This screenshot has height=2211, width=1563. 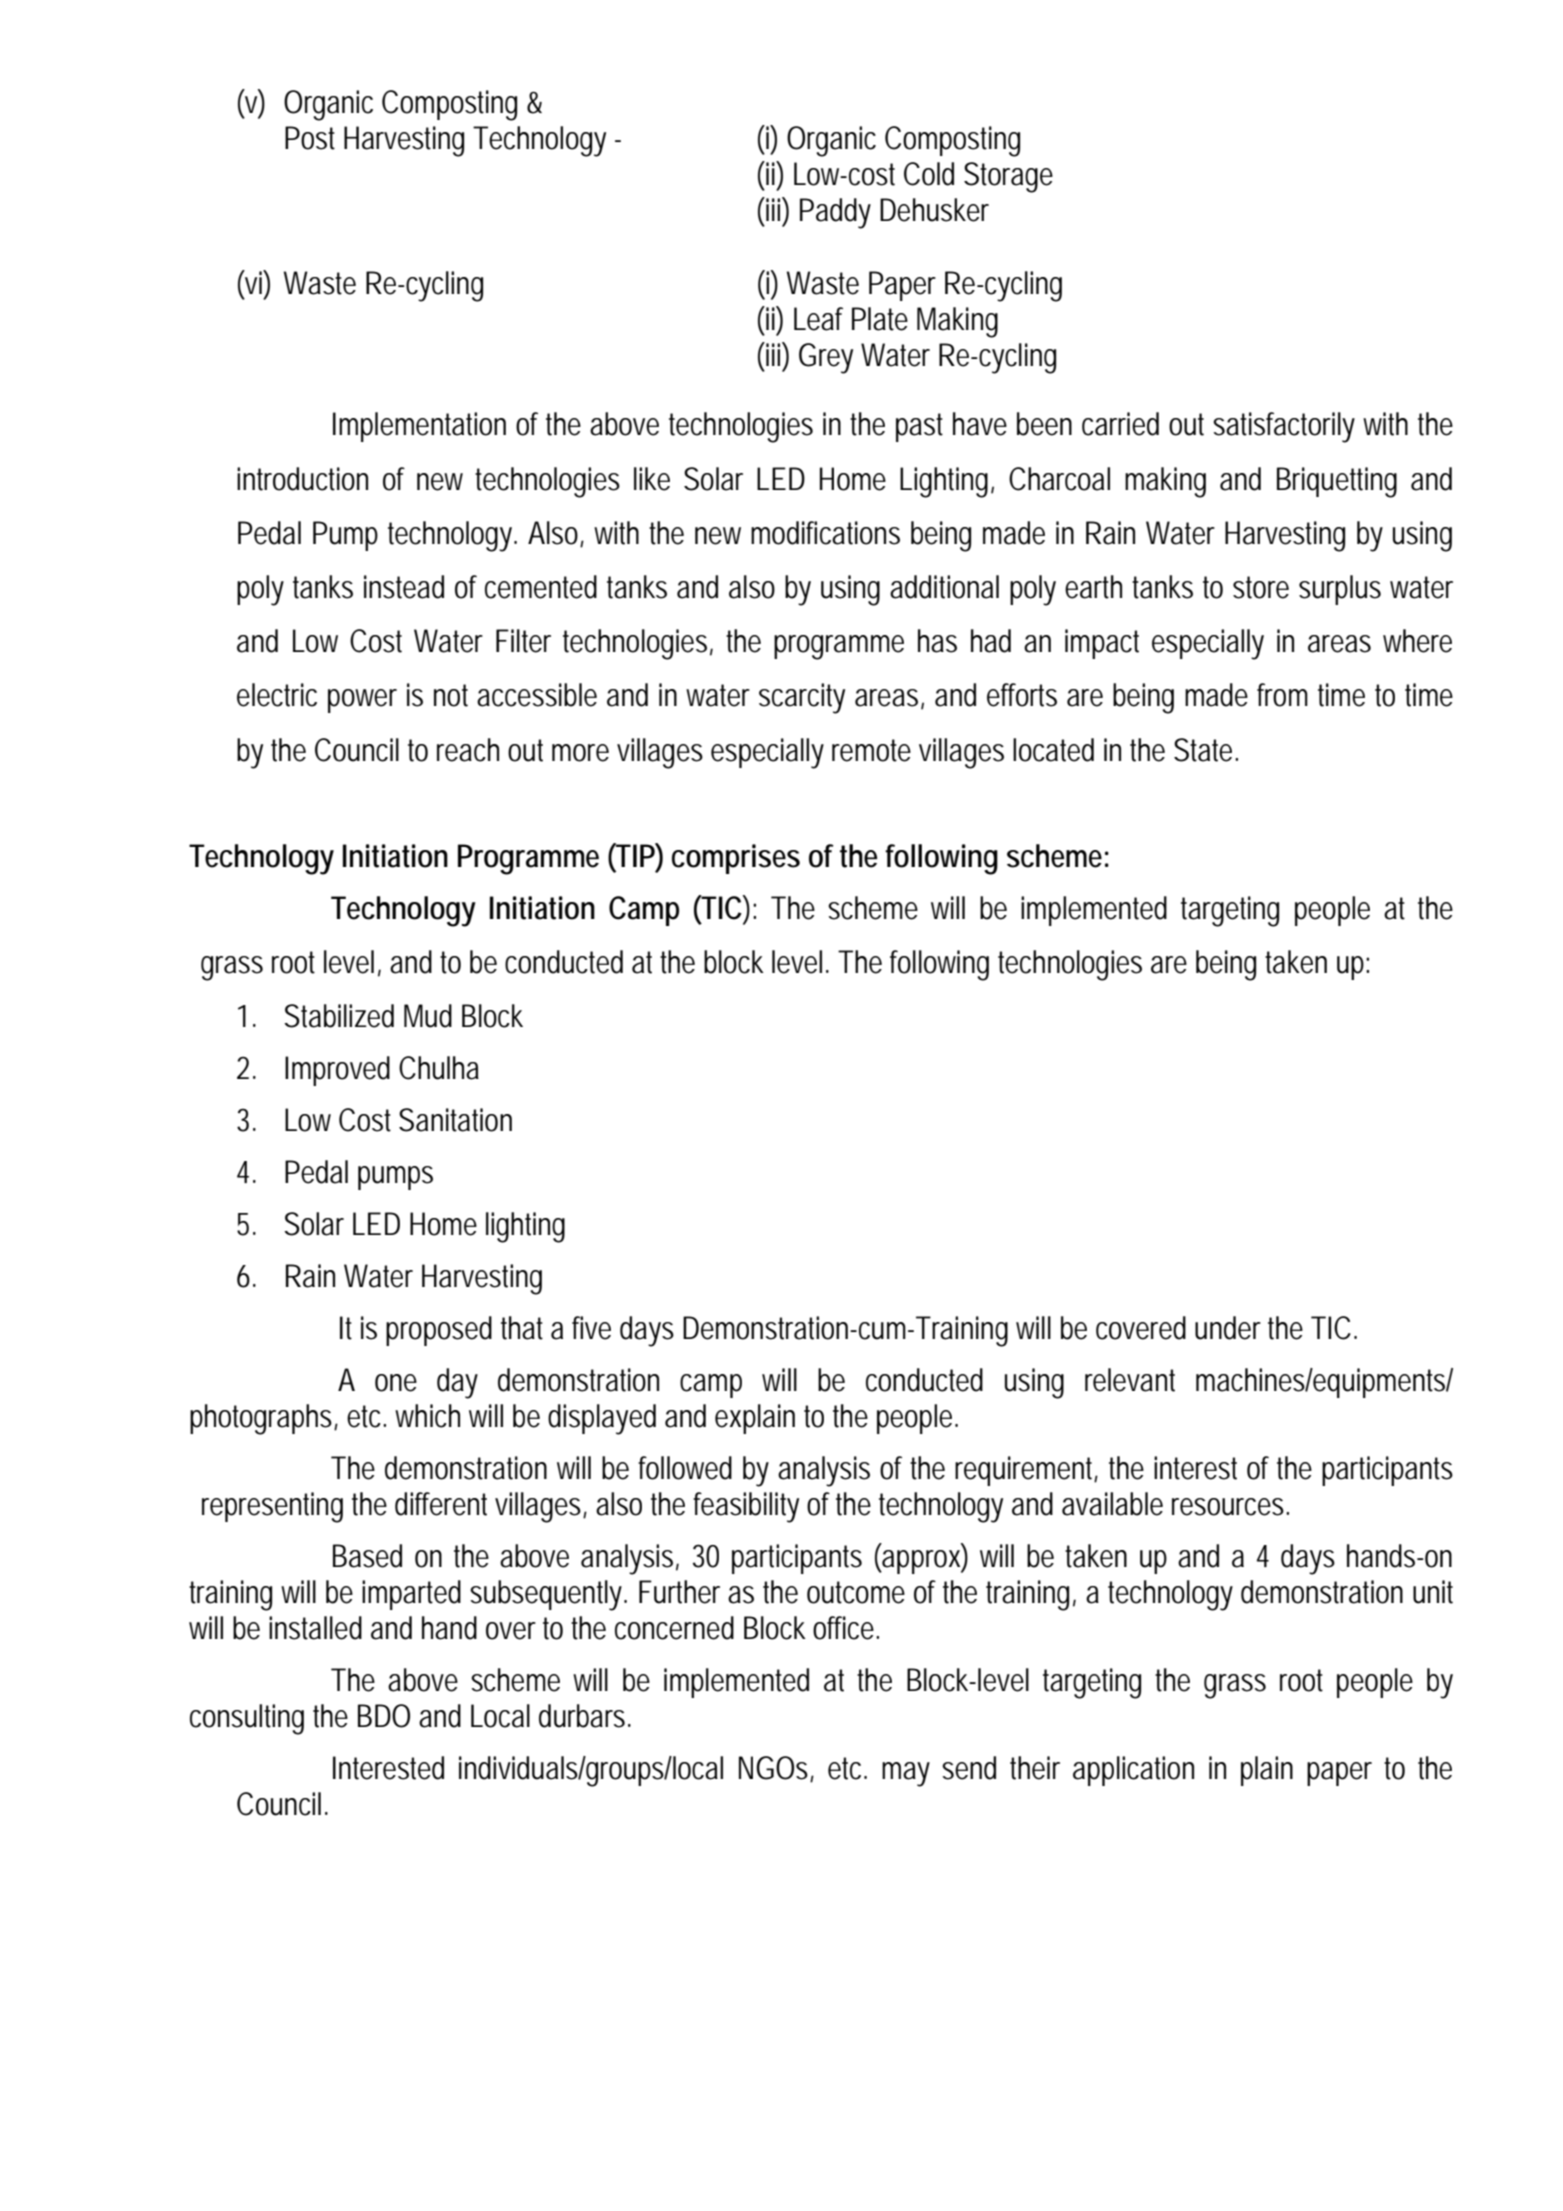 I want to click on instead, so click(x=404, y=587).
